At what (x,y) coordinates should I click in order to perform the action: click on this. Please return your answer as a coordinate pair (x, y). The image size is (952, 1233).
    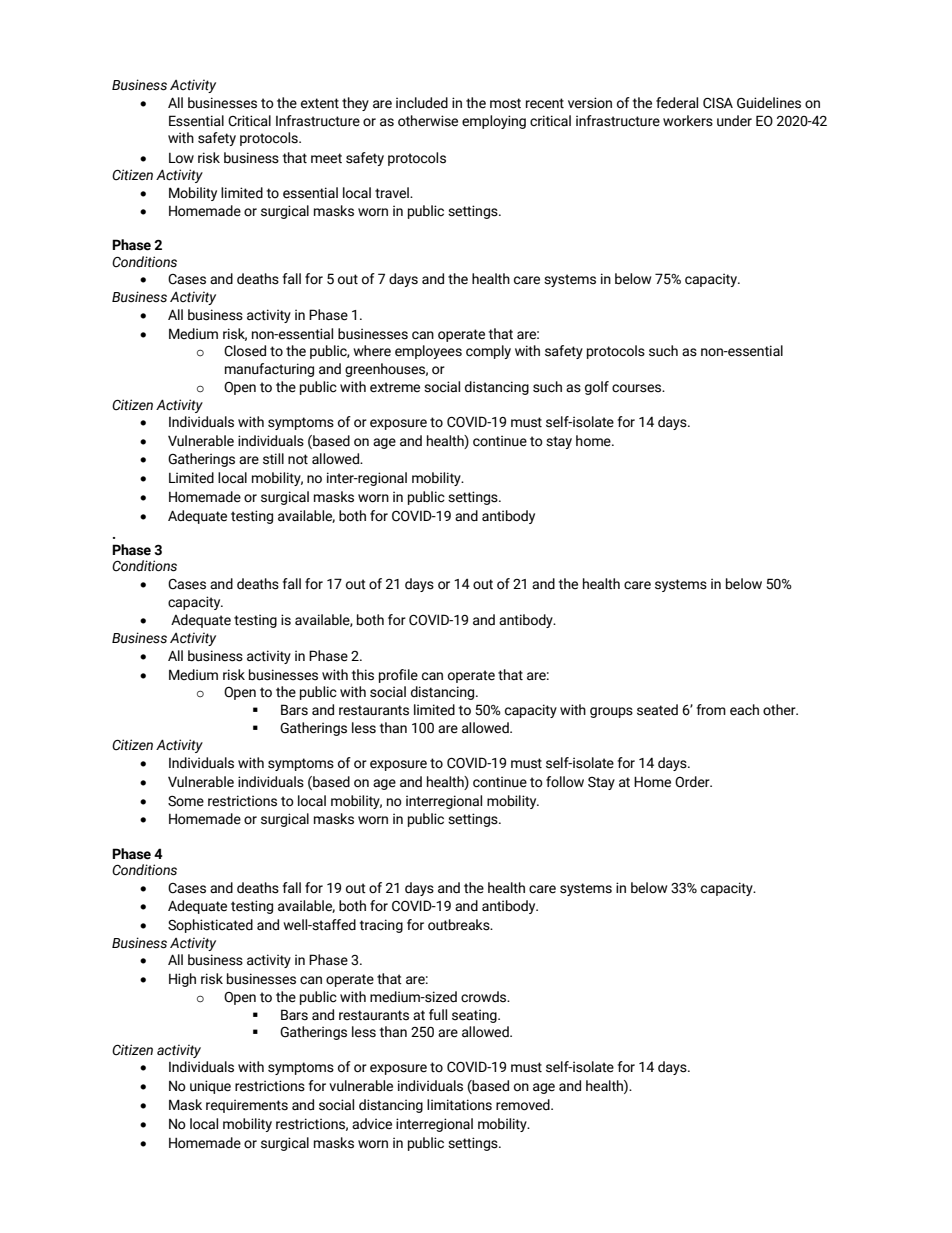
    Looking at the image, I should click on (363, 675).
